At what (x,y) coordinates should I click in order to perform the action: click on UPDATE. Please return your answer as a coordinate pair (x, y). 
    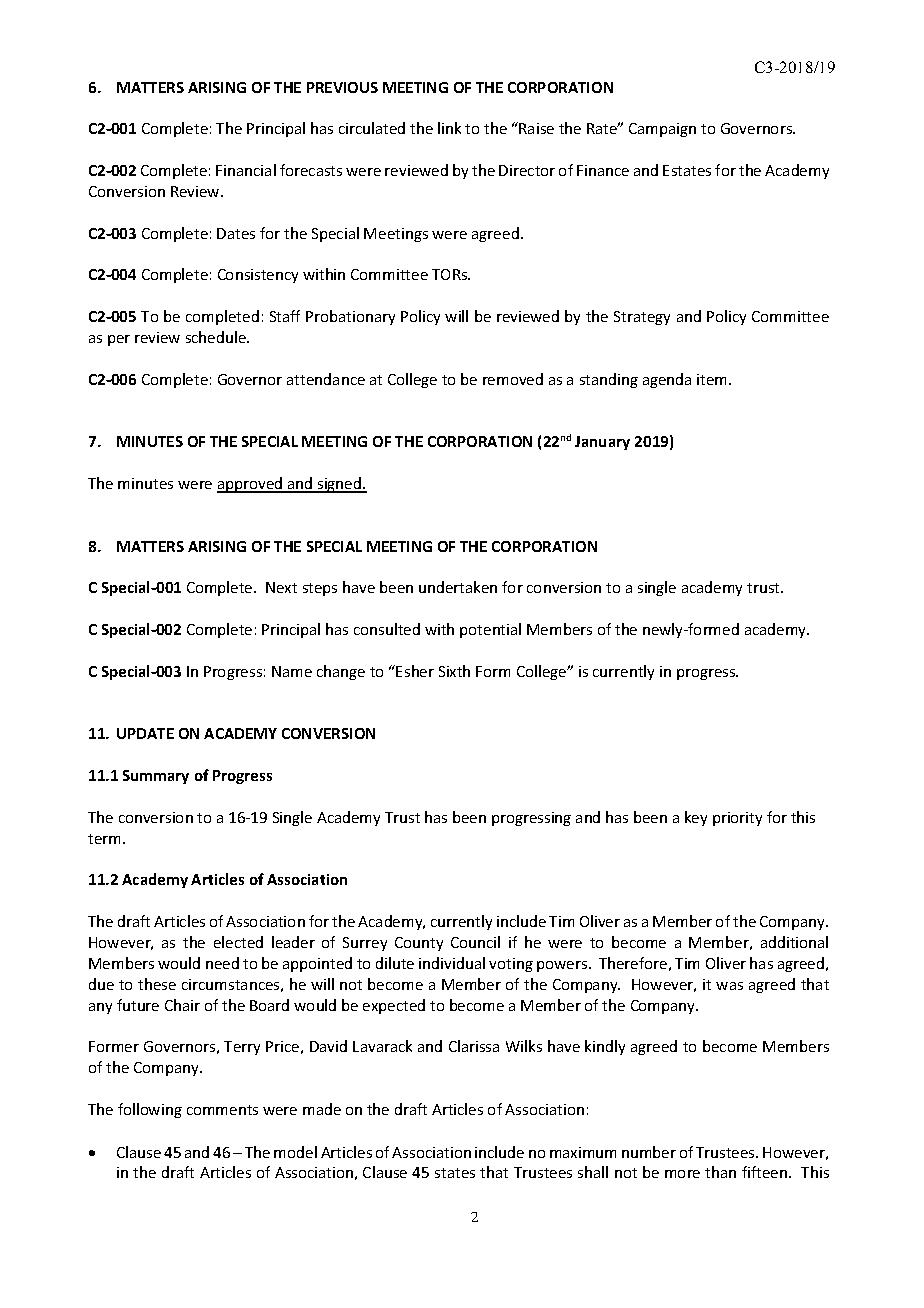
    Looking at the image, I should click on (145, 733).
